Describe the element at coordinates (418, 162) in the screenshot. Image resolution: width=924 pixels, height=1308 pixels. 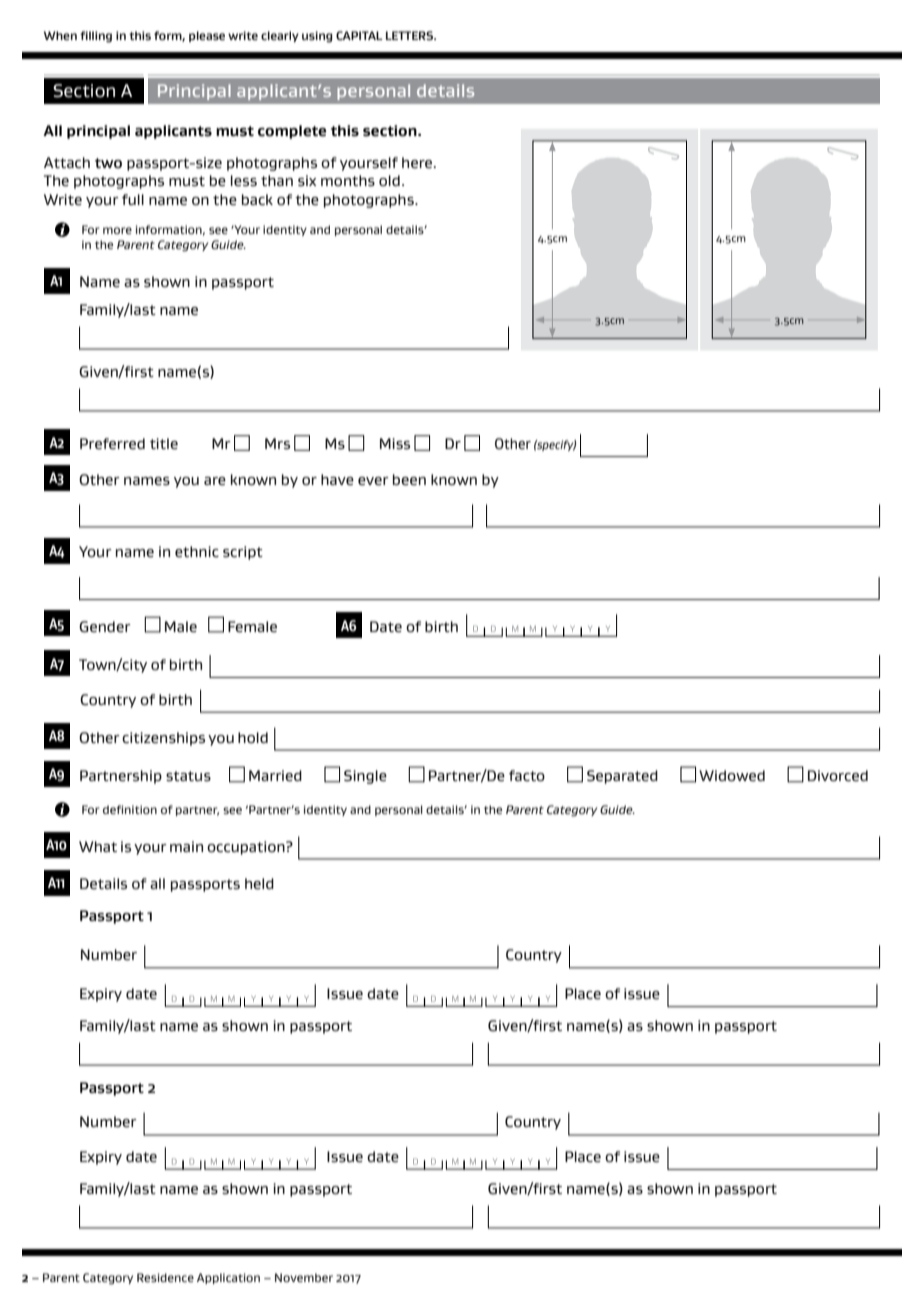
I see `here` at that location.
